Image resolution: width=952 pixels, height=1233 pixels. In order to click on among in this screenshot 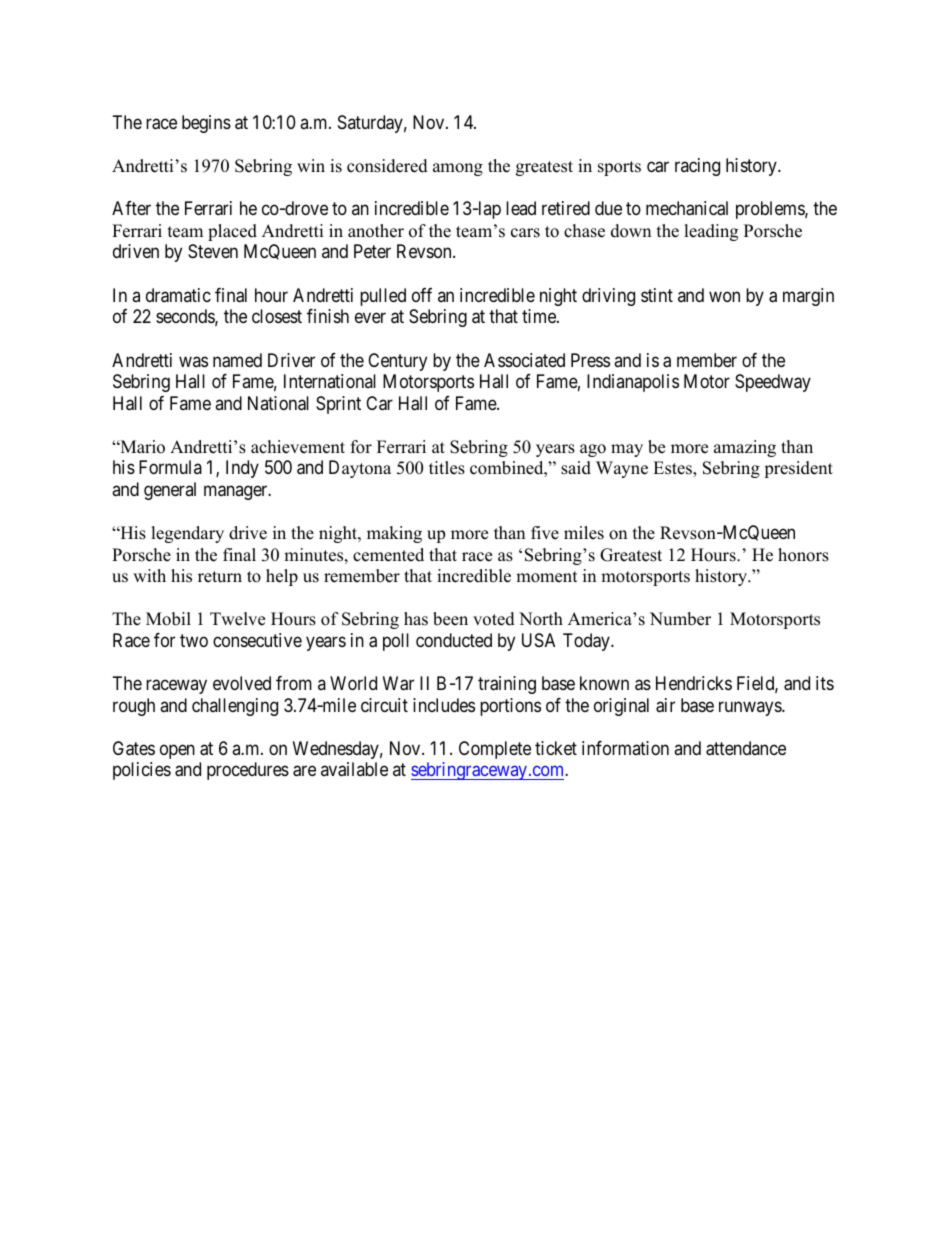, I will do `click(458, 169)`.
